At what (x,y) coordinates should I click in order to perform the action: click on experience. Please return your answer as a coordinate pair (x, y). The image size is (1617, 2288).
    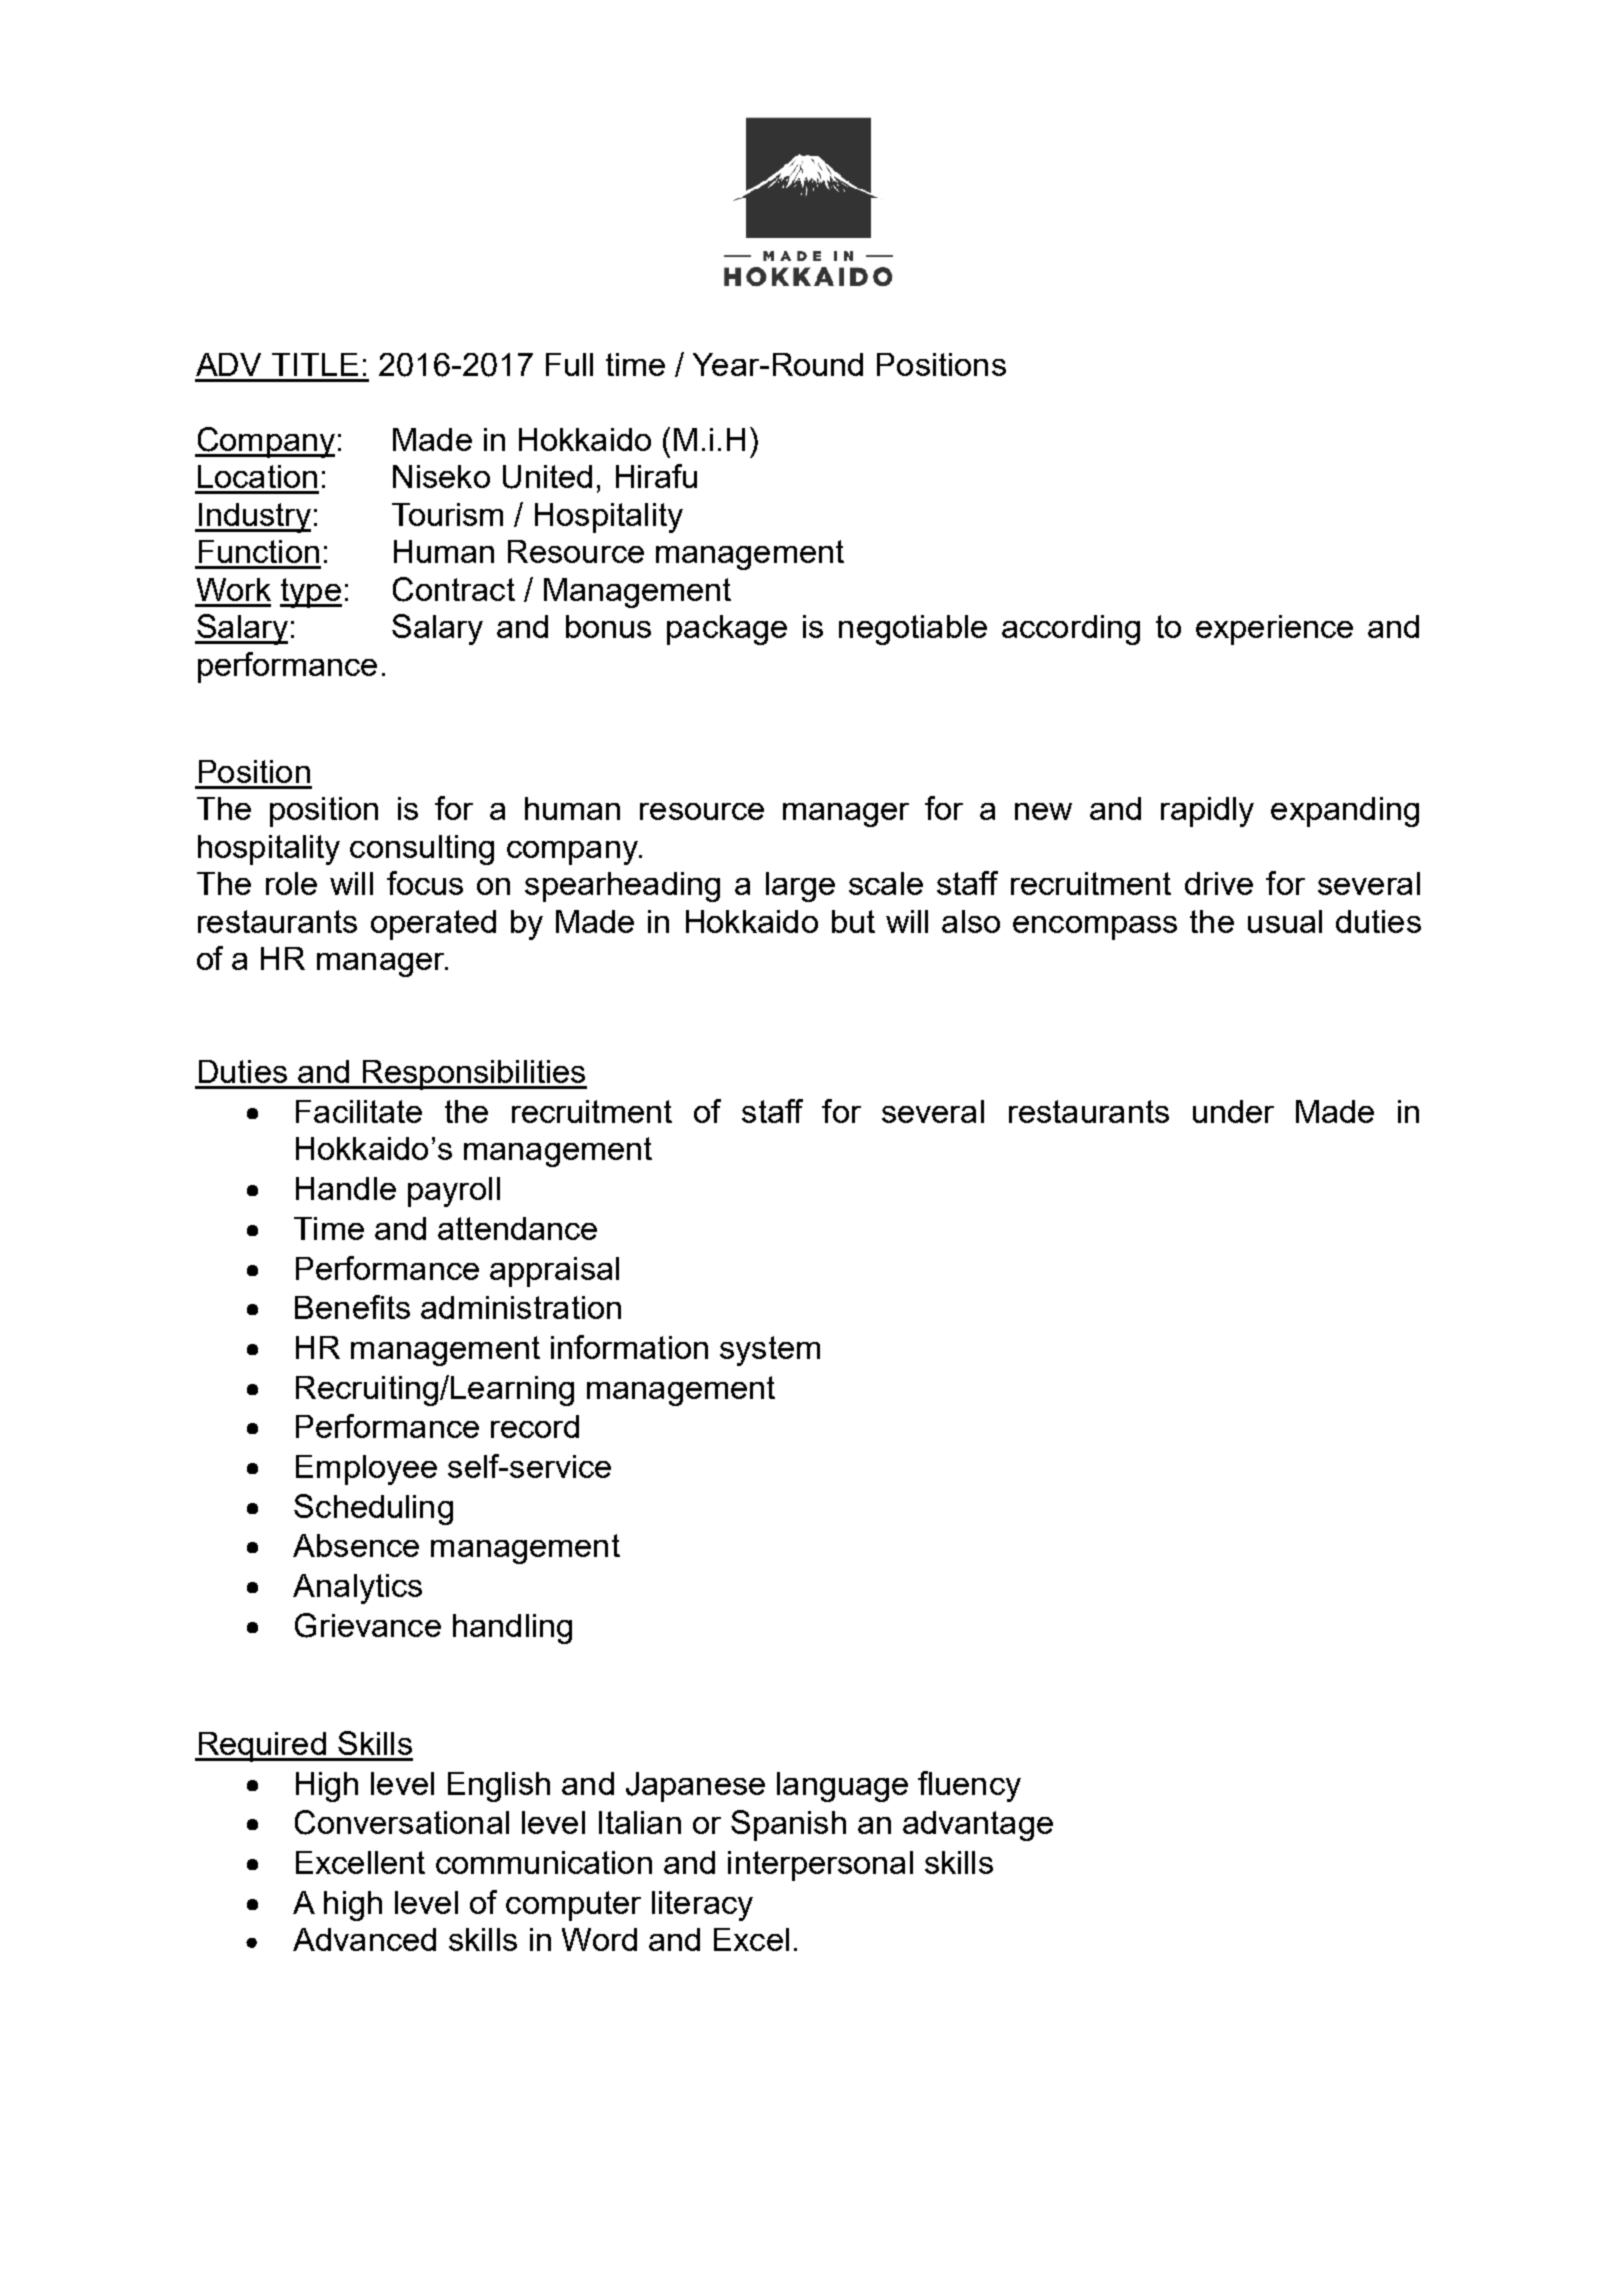
    Looking at the image, I should click on (1274, 630).
